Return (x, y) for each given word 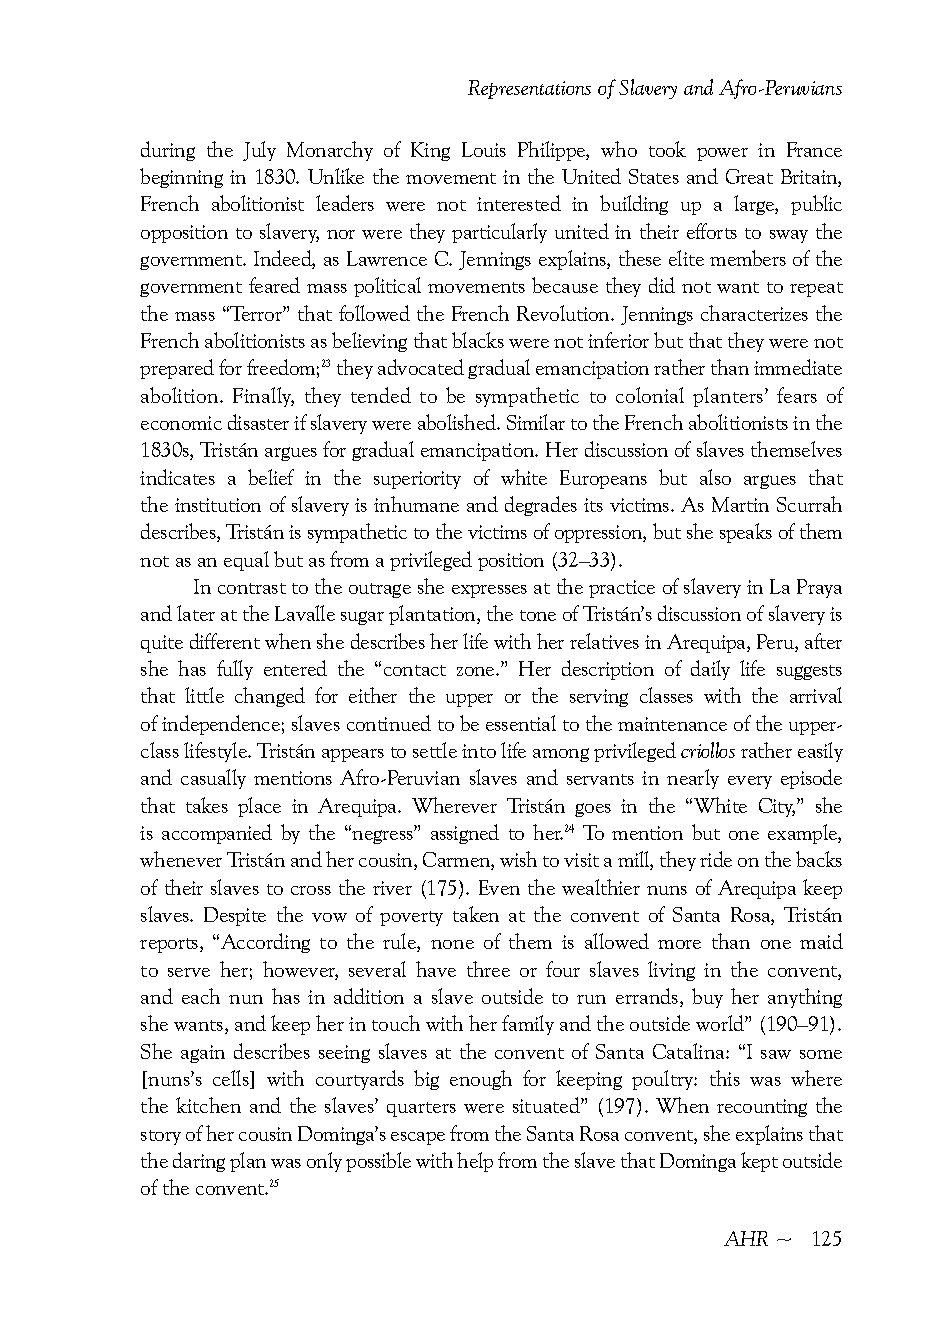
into (479, 751)
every (750, 782)
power (722, 154)
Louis (484, 149)
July (259, 151)
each (201, 996)
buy (707, 998)
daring (199, 1162)
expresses (489, 591)
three (488, 969)
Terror (256, 313)
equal (246, 561)
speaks (746, 533)
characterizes (754, 313)
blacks (478, 340)
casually (213, 779)
